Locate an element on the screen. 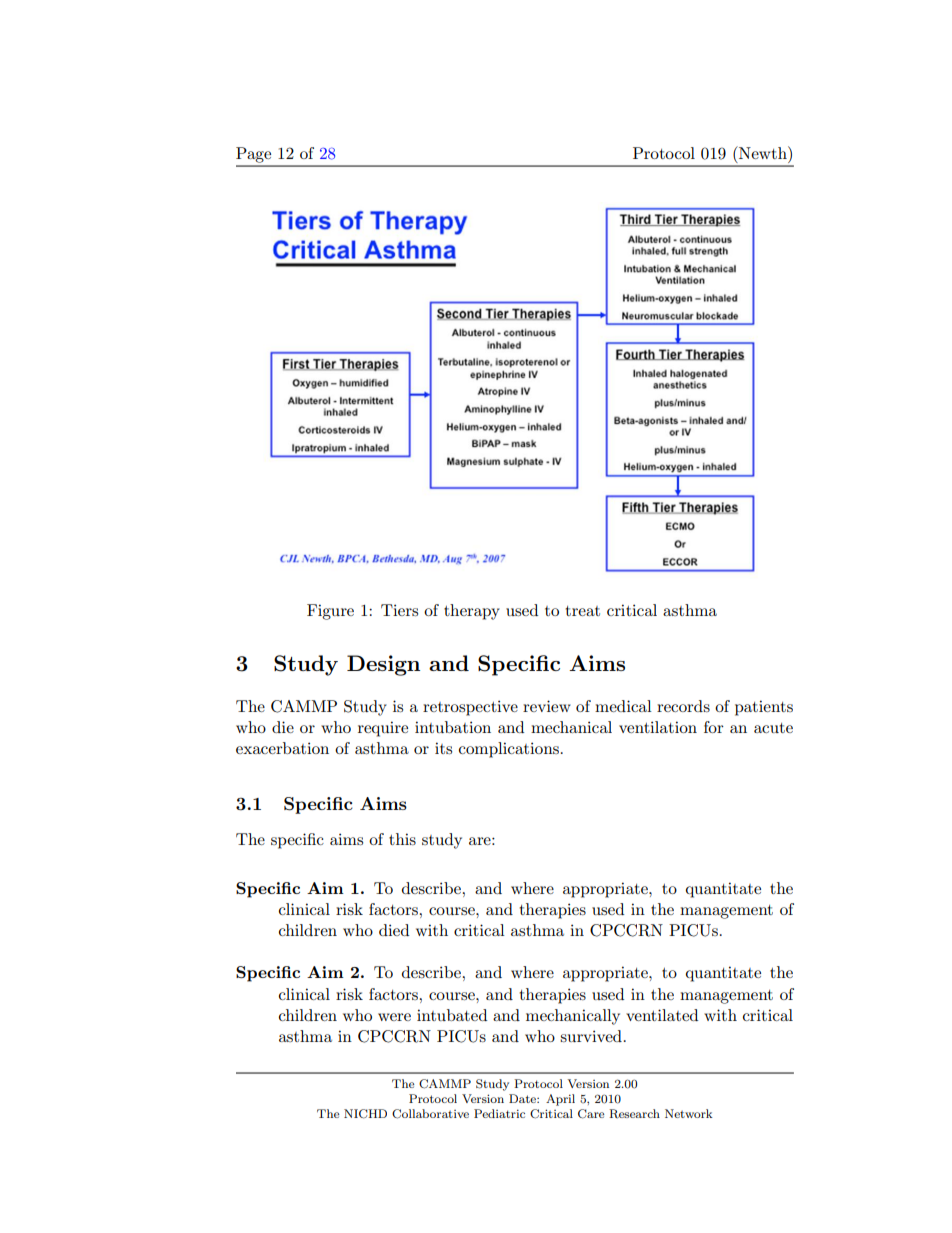 Image resolution: width=952 pixels, height=1233 pixels. records is located at coordinates (683, 706).
